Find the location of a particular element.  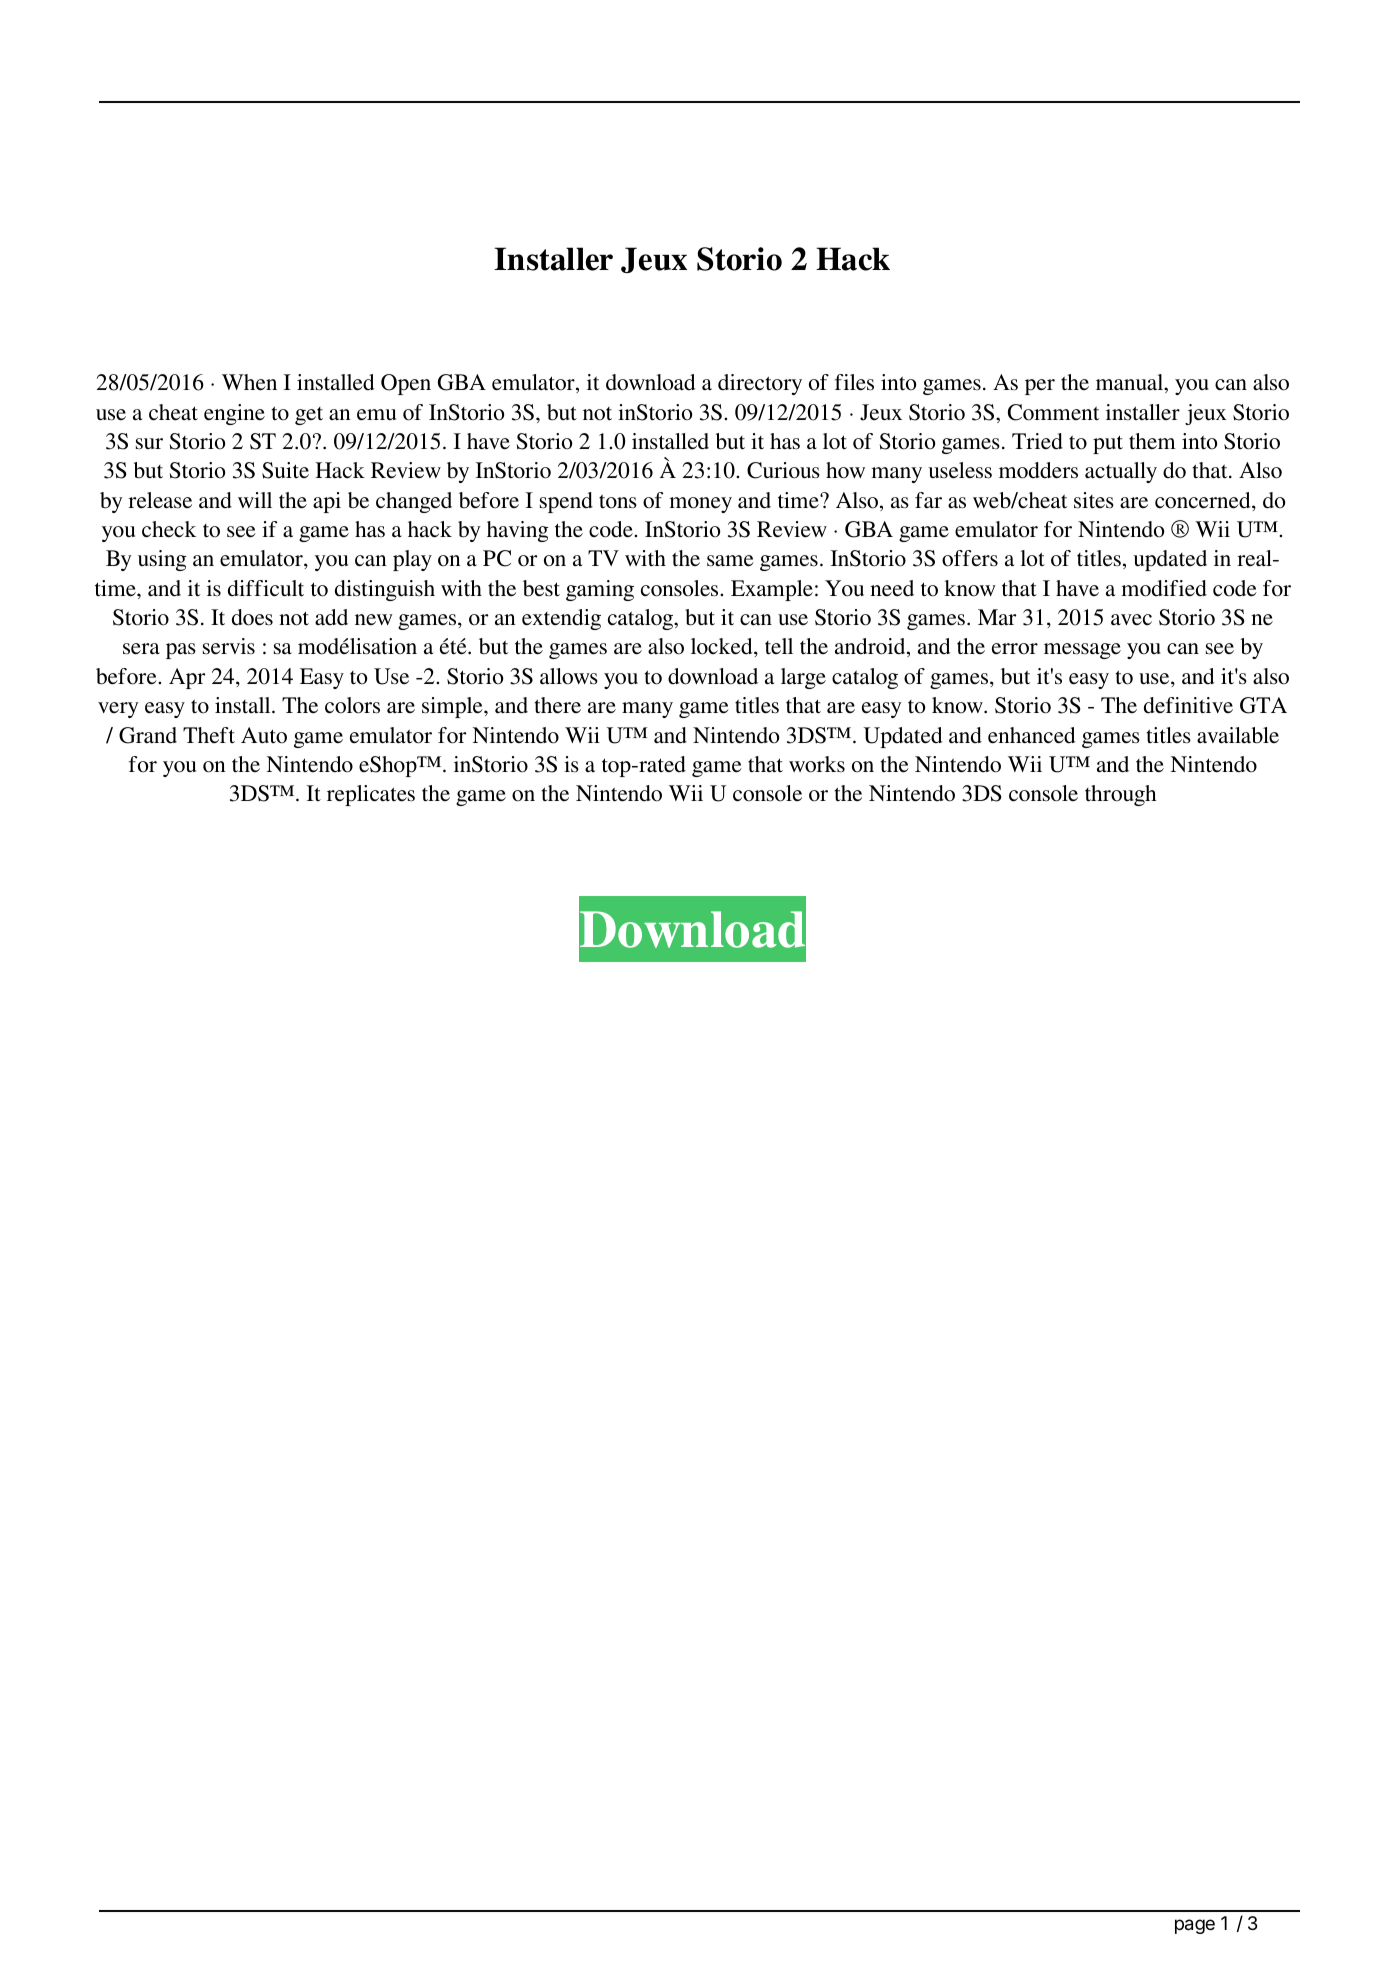

through is located at coordinates (1121, 795).
